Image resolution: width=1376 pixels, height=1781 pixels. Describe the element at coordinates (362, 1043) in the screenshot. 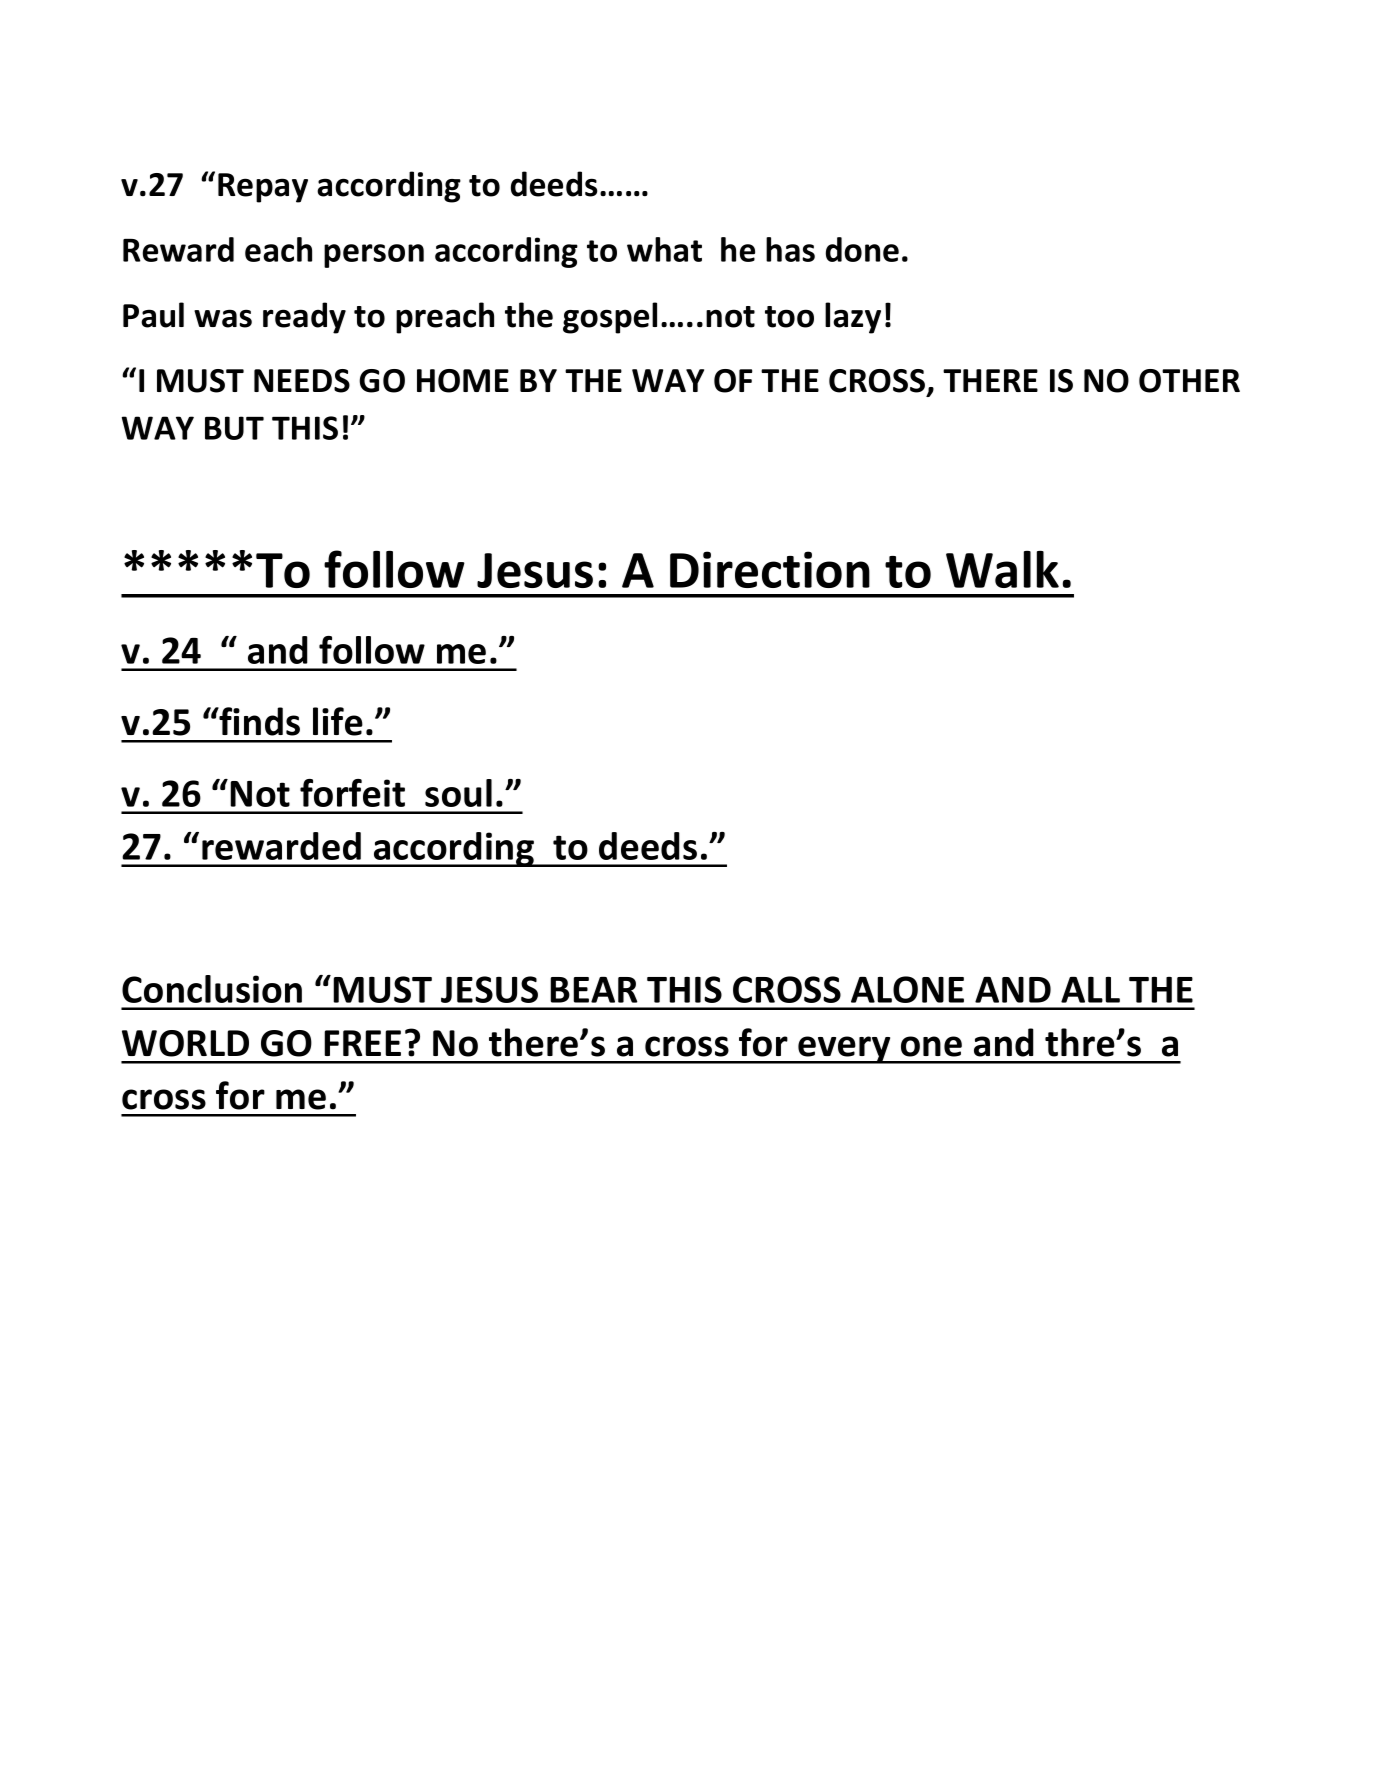

I see `FREE` at that location.
